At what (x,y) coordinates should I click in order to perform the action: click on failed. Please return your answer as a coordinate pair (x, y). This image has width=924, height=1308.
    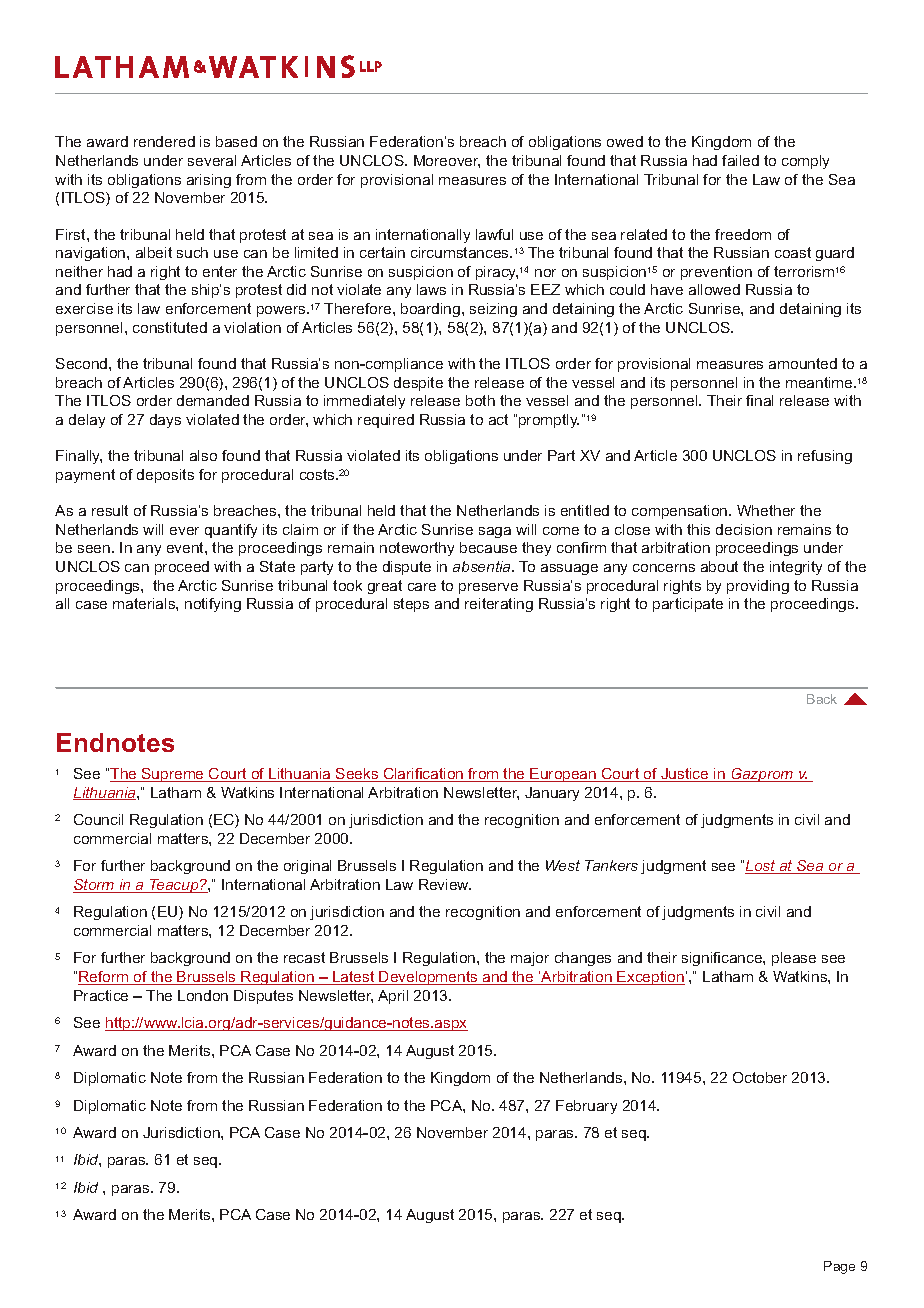
    Looking at the image, I should click on (740, 160).
